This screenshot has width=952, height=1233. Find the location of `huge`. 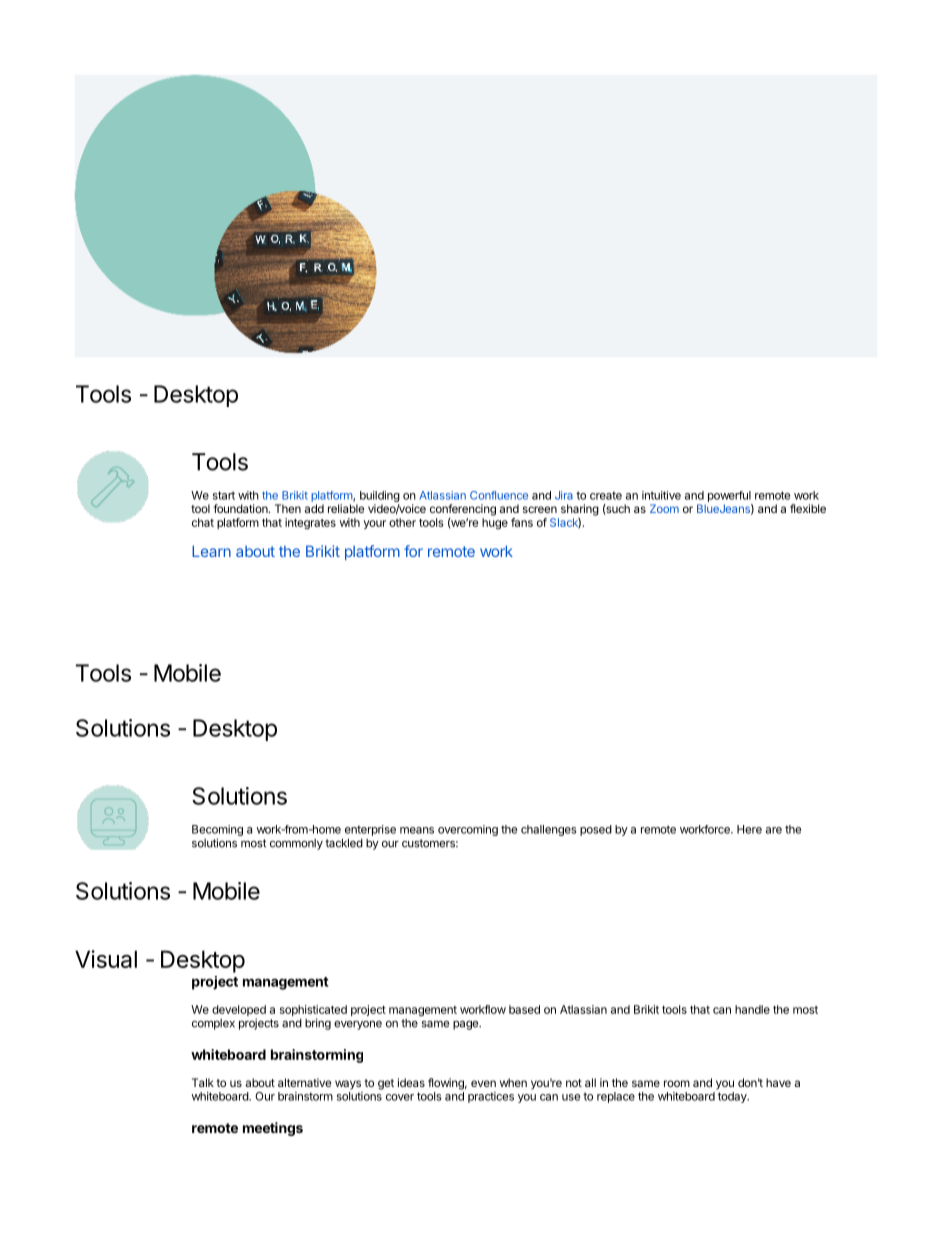

huge is located at coordinates (495, 524).
